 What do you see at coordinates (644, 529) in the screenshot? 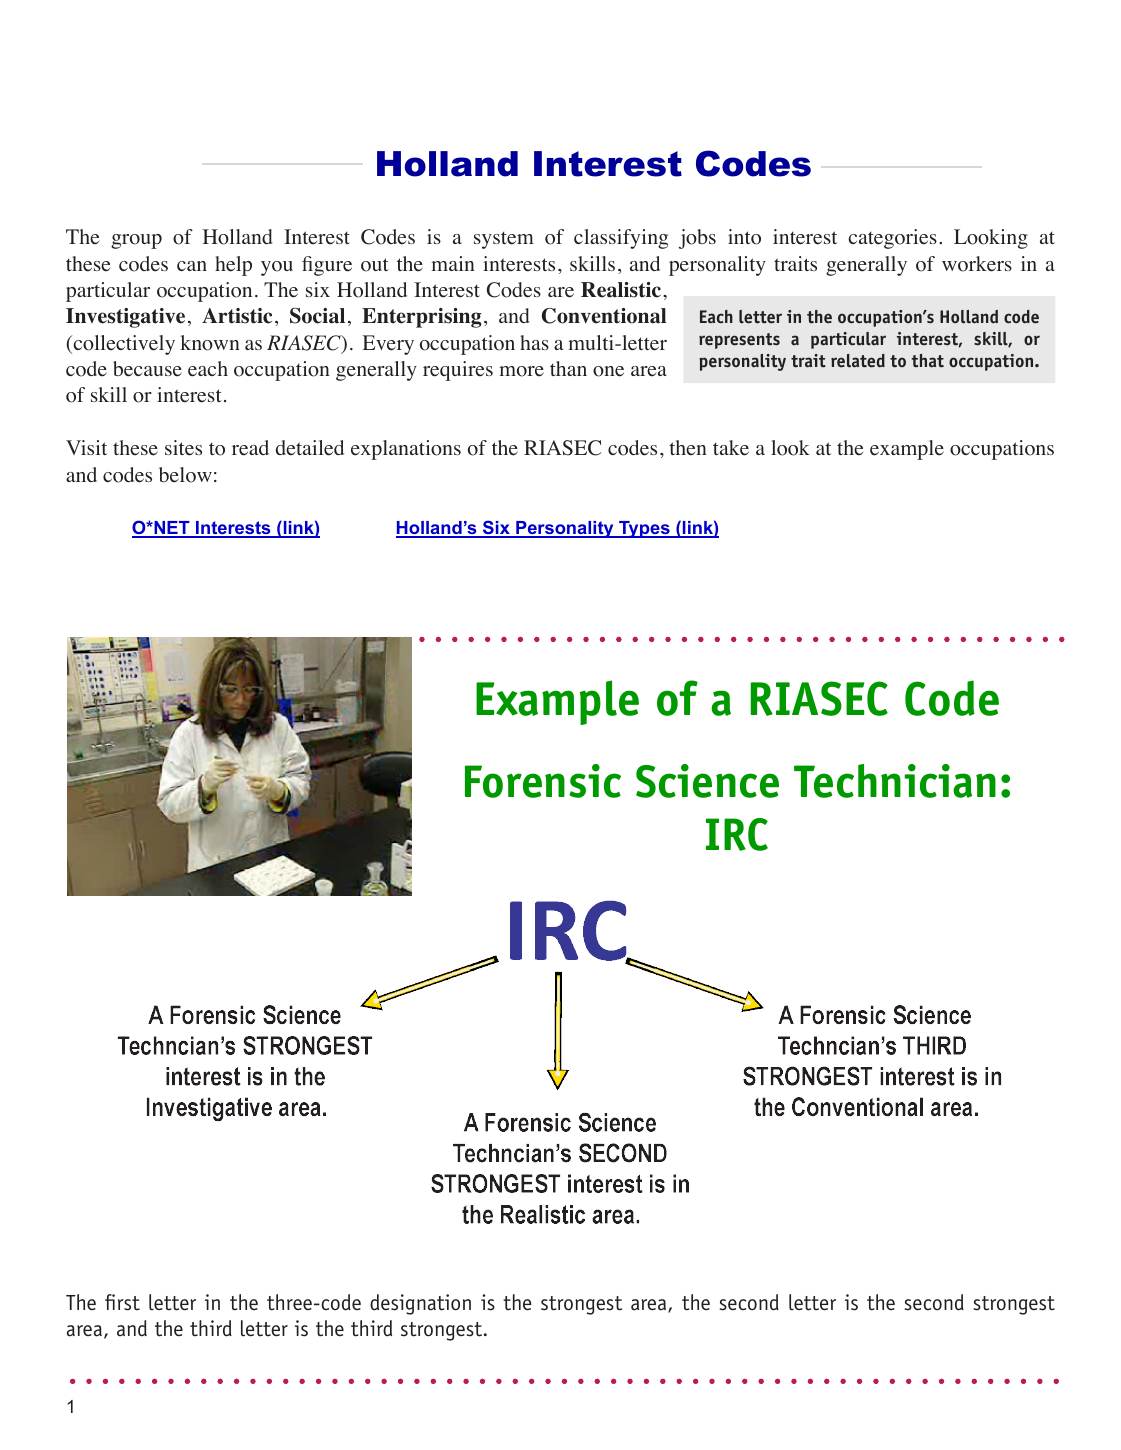
I see `Types` at bounding box center [644, 529].
